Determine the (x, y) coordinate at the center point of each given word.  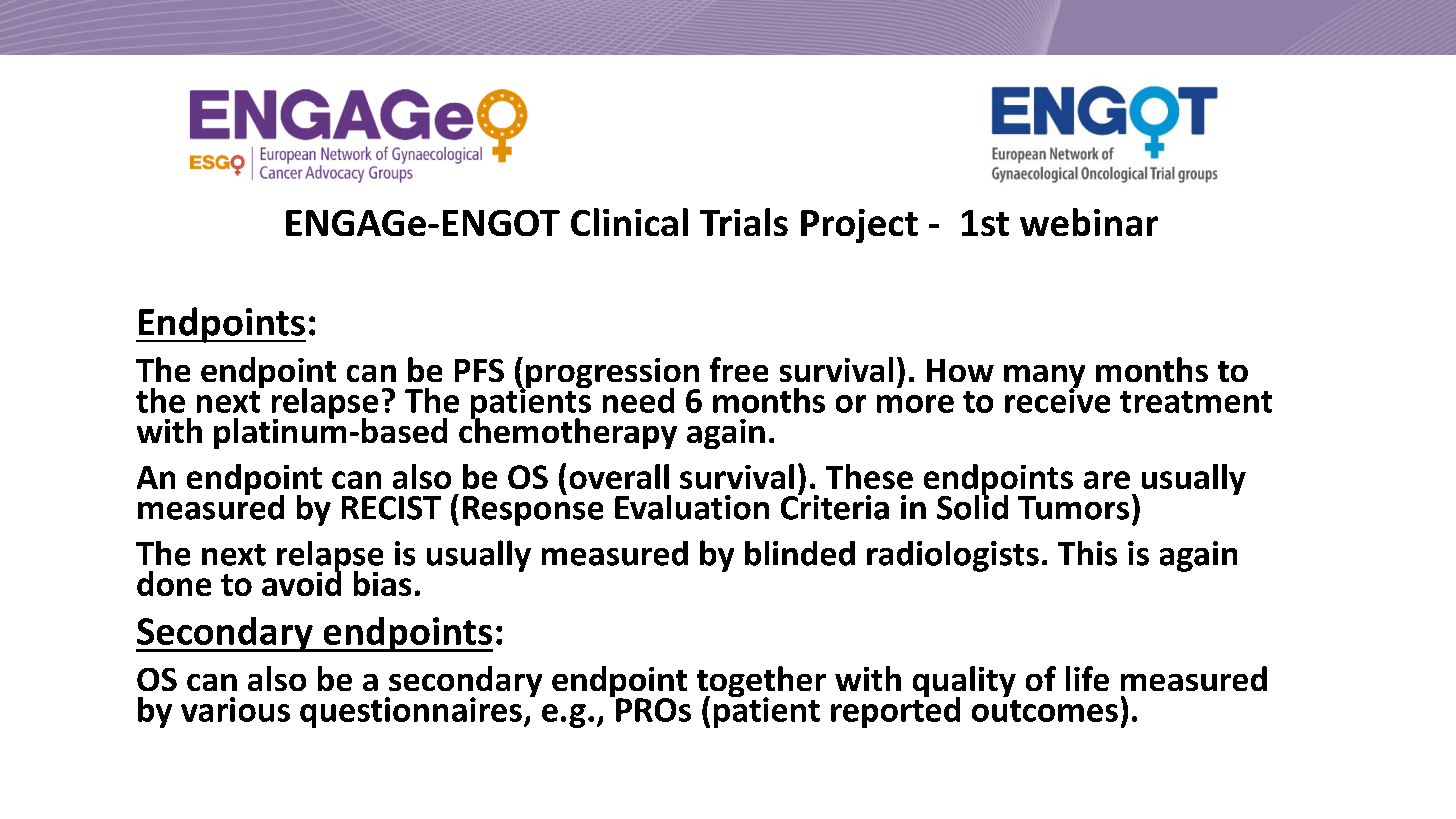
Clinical (629, 222)
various (235, 709)
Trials (744, 222)
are (1107, 480)
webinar (1089, 222)
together (761, 683)
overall (619, 476)
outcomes (1045, 711)
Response (533, 510)
